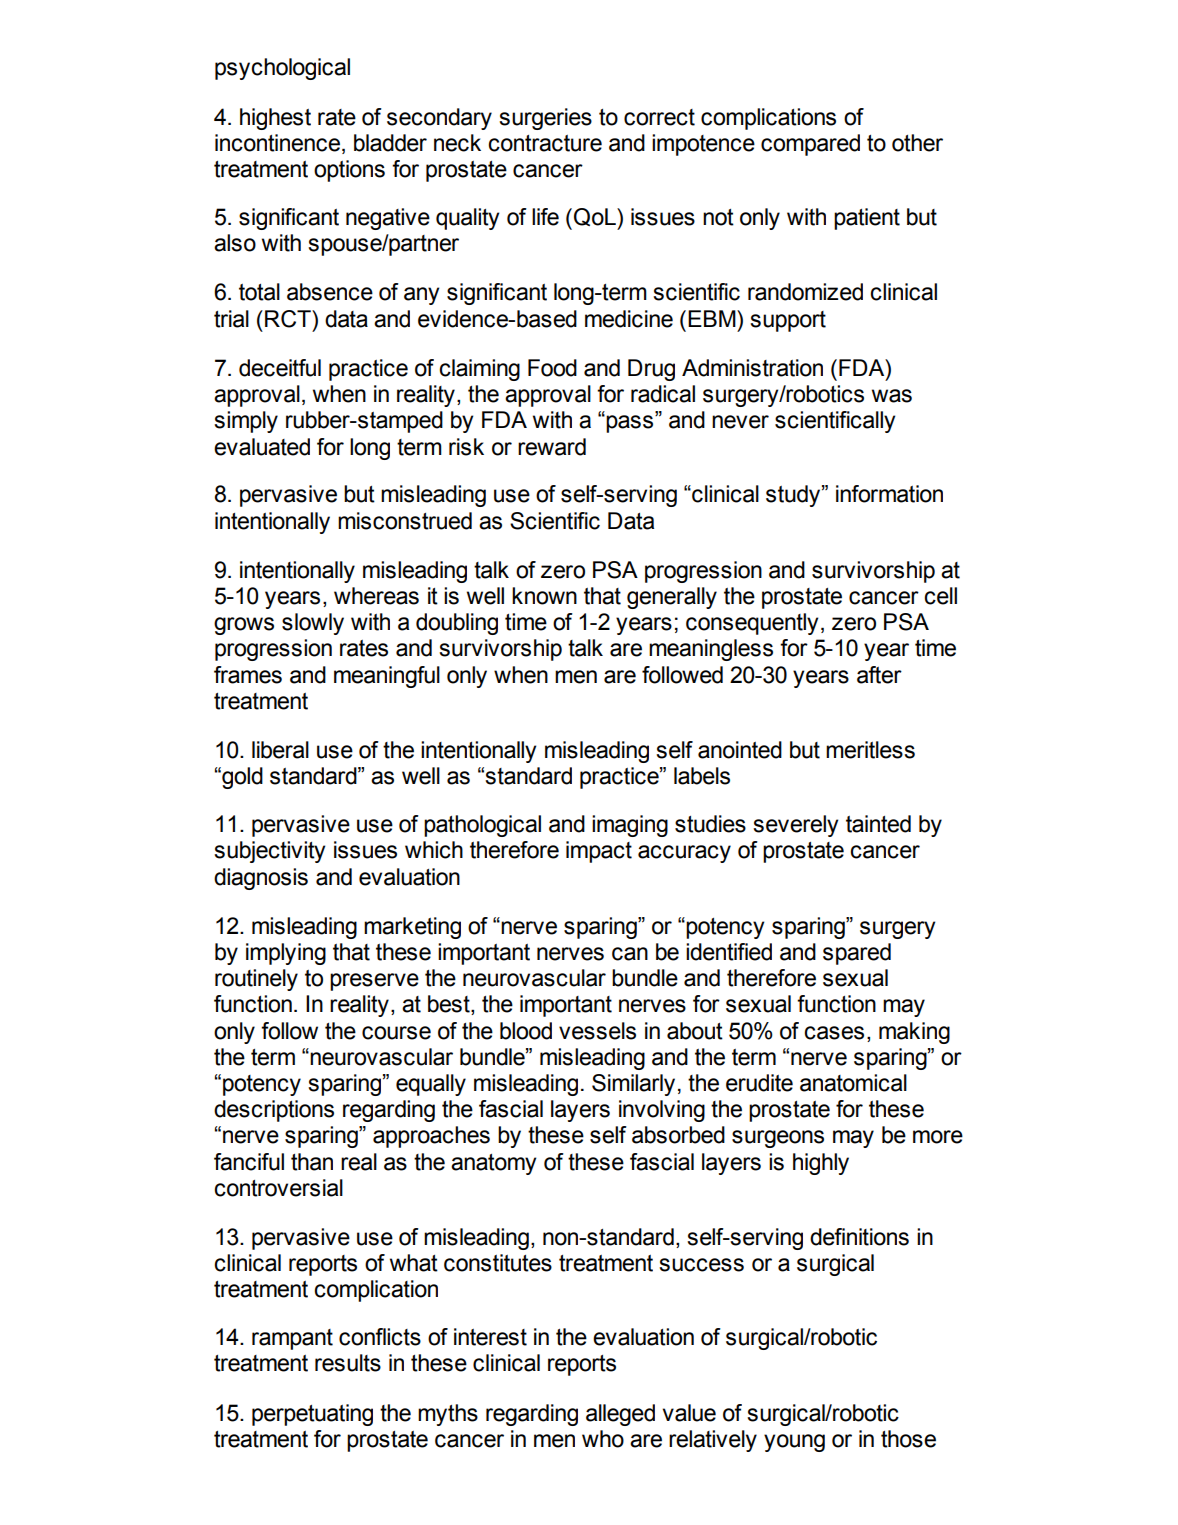 Image resolution: width=1178 pixels, height=1525 pixels. I want to click on surgeries, so click(545, 119).
